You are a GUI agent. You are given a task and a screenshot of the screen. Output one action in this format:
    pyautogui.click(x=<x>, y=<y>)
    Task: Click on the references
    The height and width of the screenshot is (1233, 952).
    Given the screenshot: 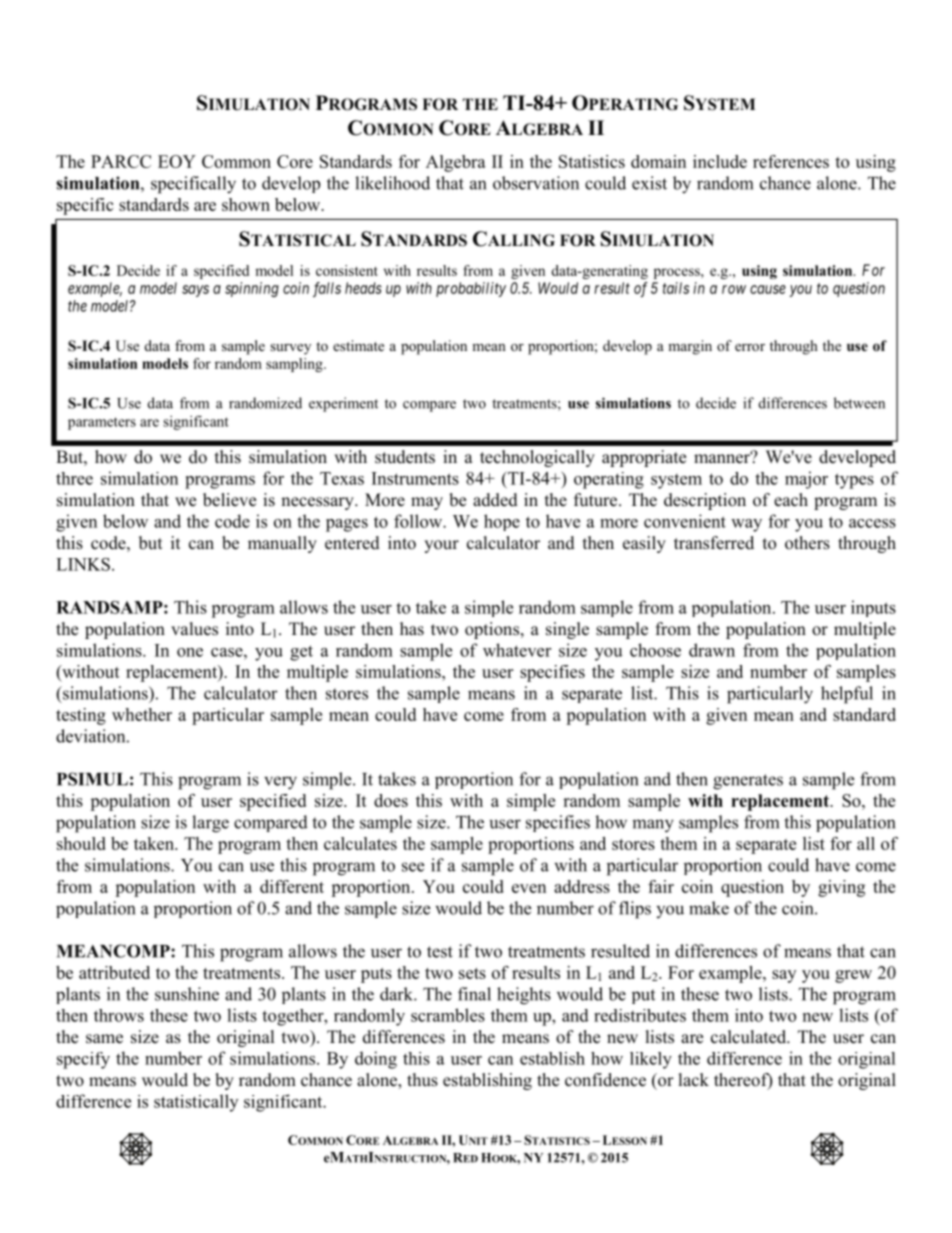 What is the action you would take?
    pyautogui.click(x=791, y=161)
